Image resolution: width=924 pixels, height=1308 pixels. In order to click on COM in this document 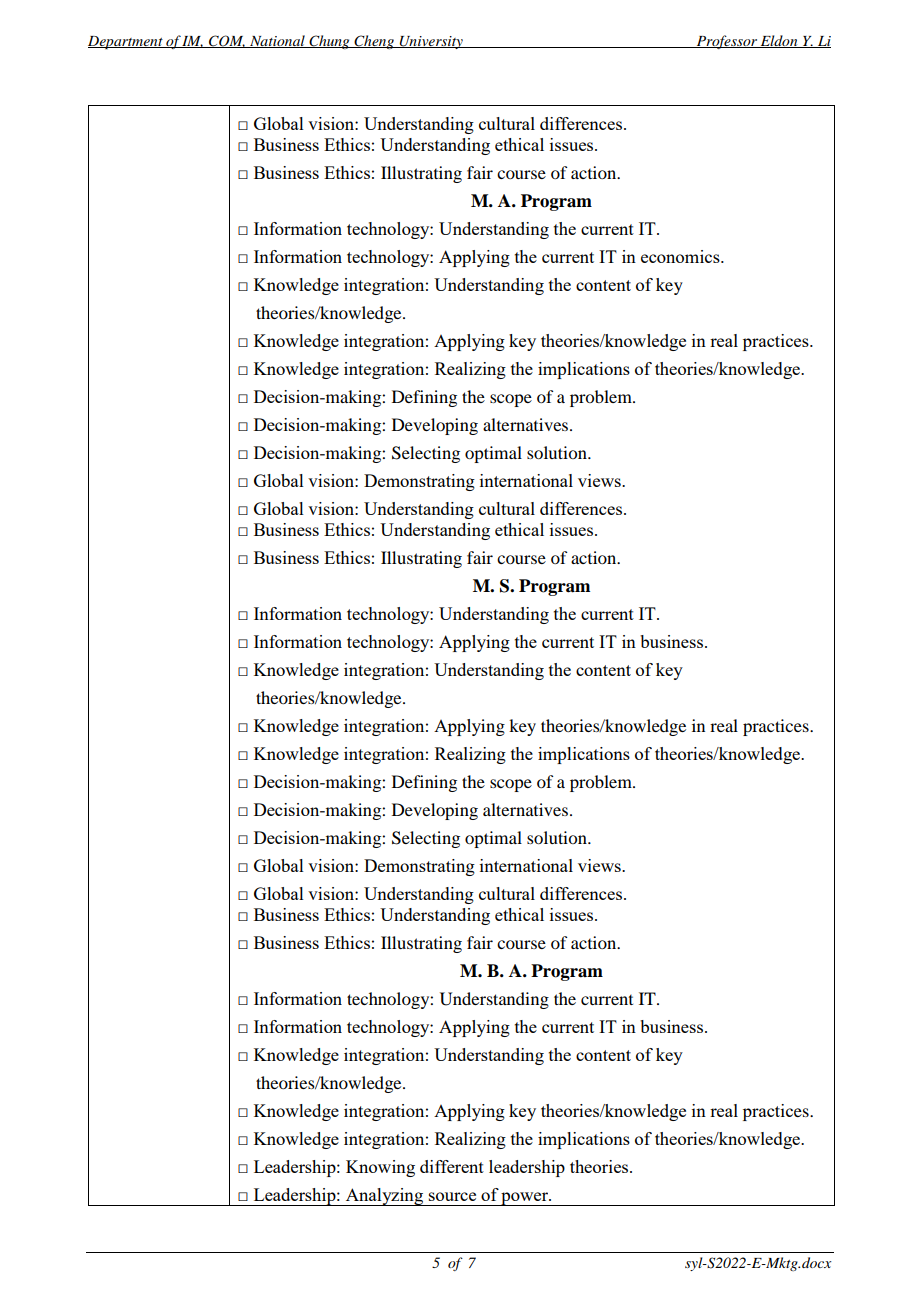, I will do `click(226, 41)`.
